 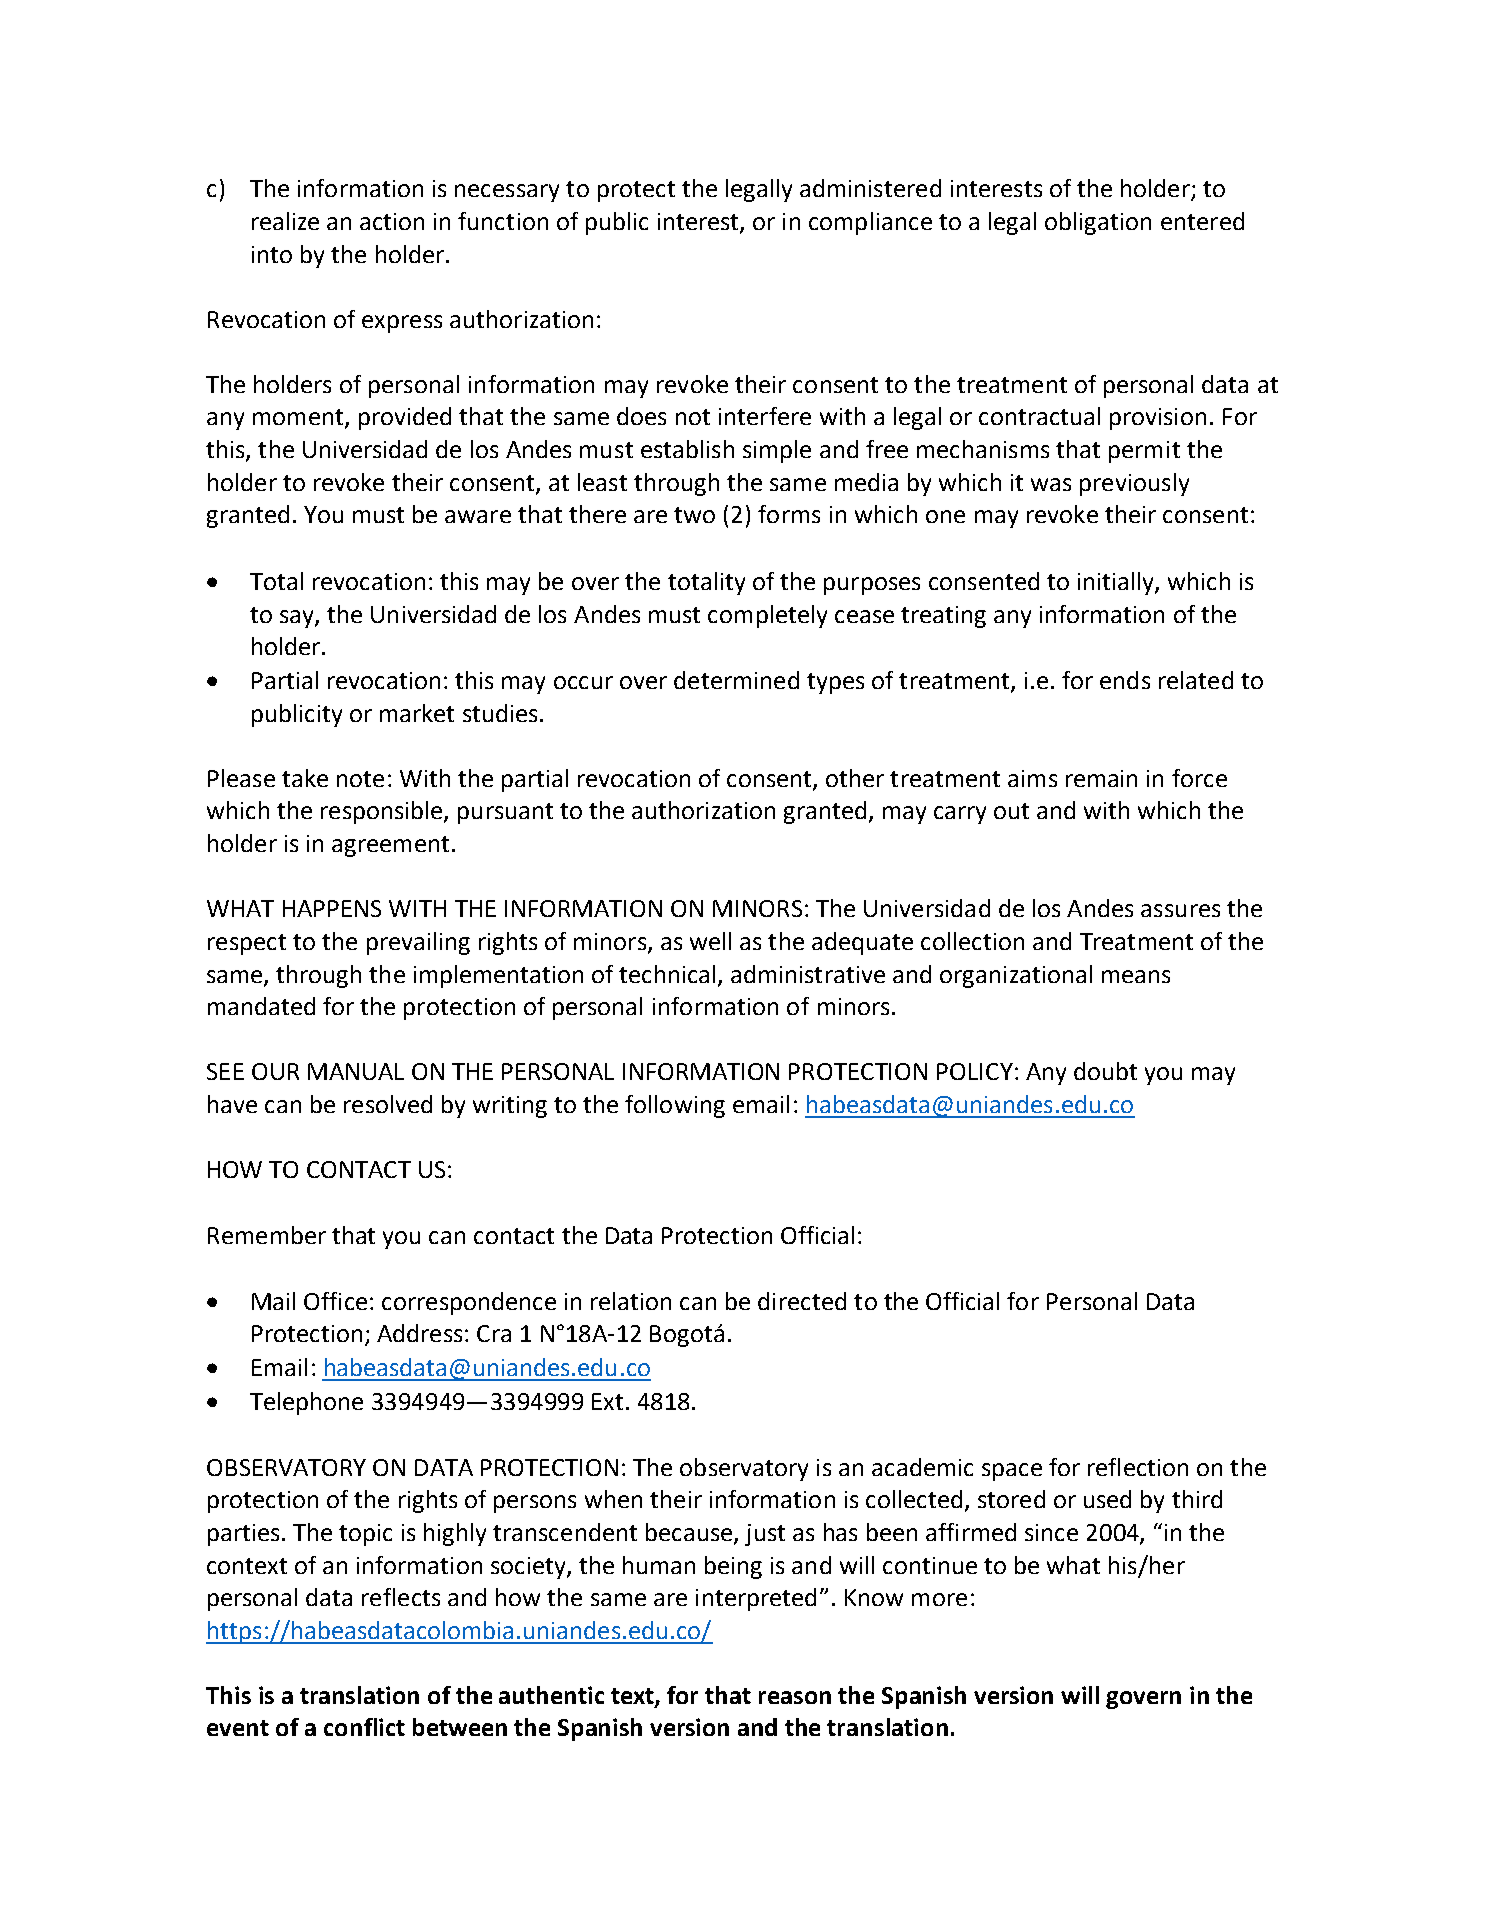 I want to click on conflict, so click(x=364, y=1727).
